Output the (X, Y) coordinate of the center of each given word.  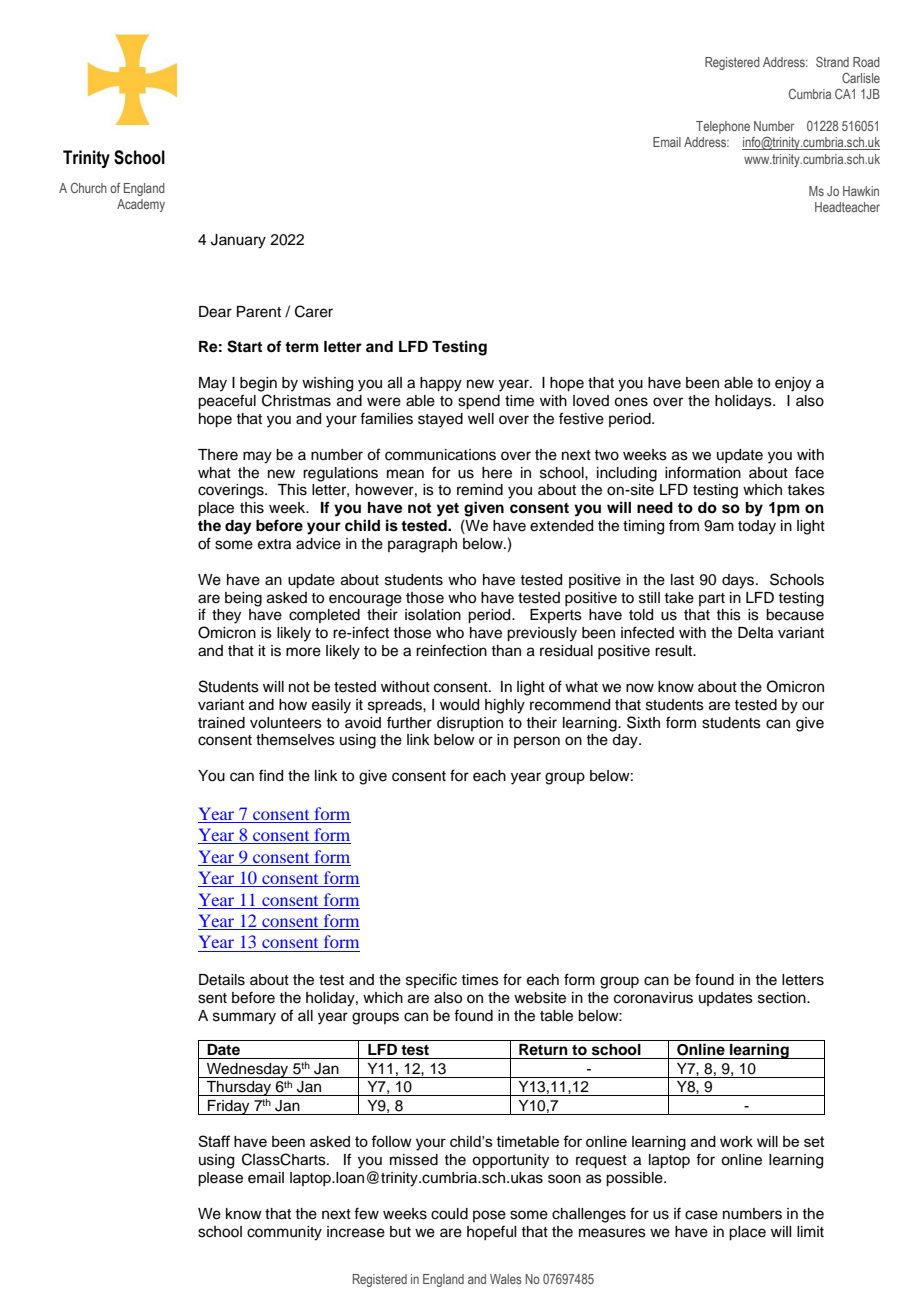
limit (810, 1231)
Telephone (723, 127)
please (220, 1179)
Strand (832, 62)
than (506, 650)
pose (489, 1216)
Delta (755, 633)
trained (221, 723)
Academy (141, 205)
